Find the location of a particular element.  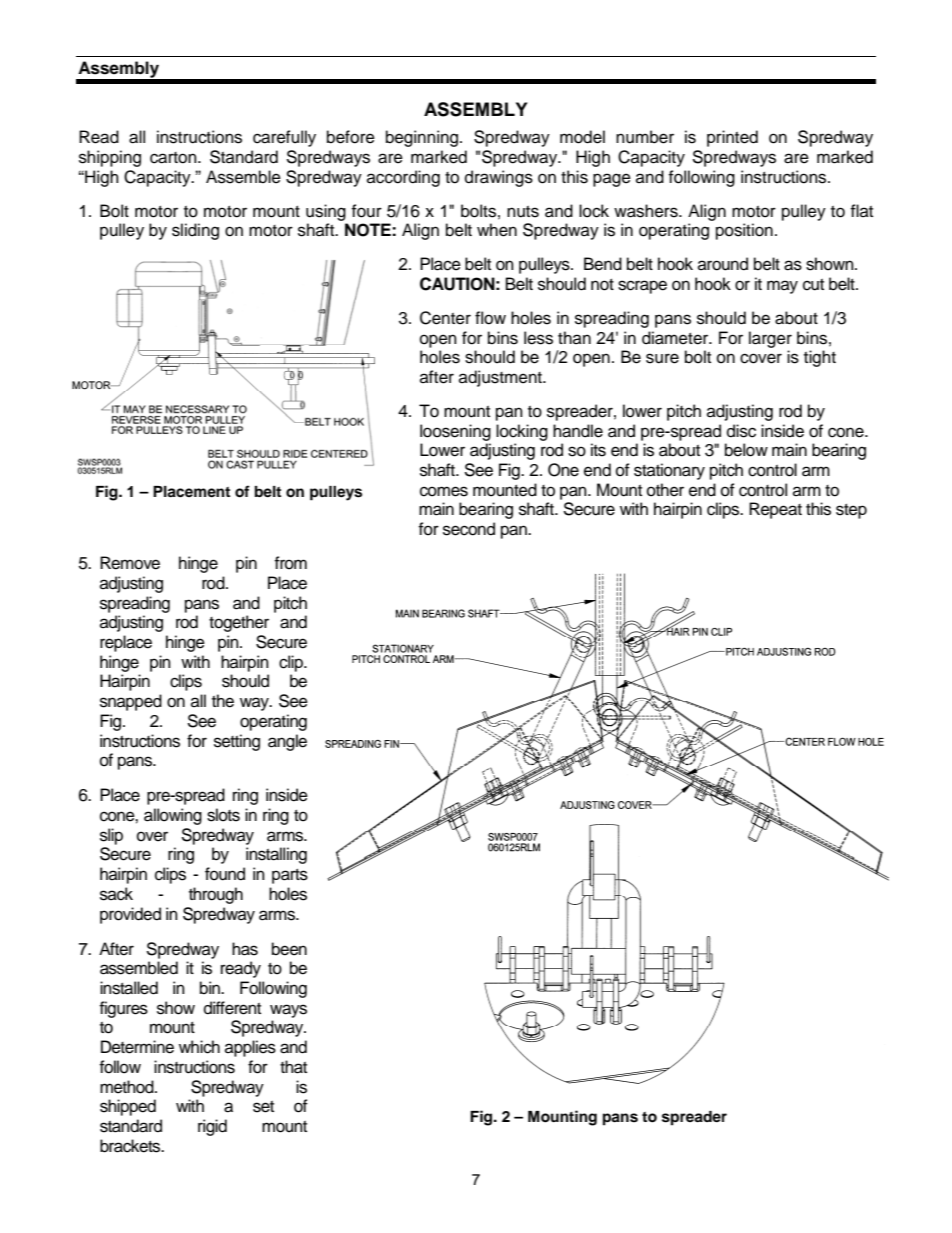

printed is located at coordinates (732, 138).
